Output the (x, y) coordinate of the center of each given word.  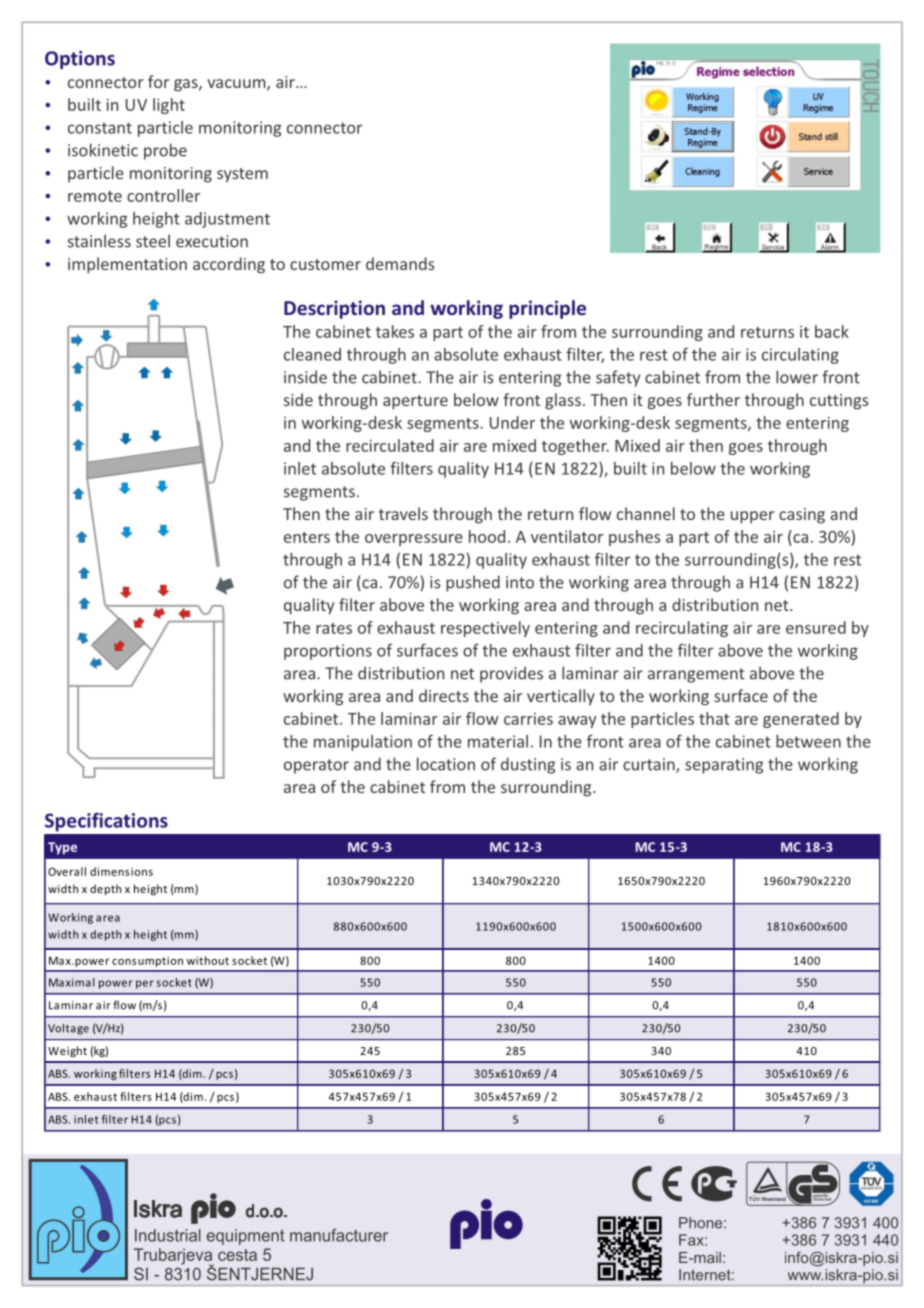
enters (307, 537)
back (832, 331)
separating (724, 766)
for (158, 81)
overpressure (414, 540)
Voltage (68, 1029)
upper (752, 517)
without (208, 960)
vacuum (237, 85)
